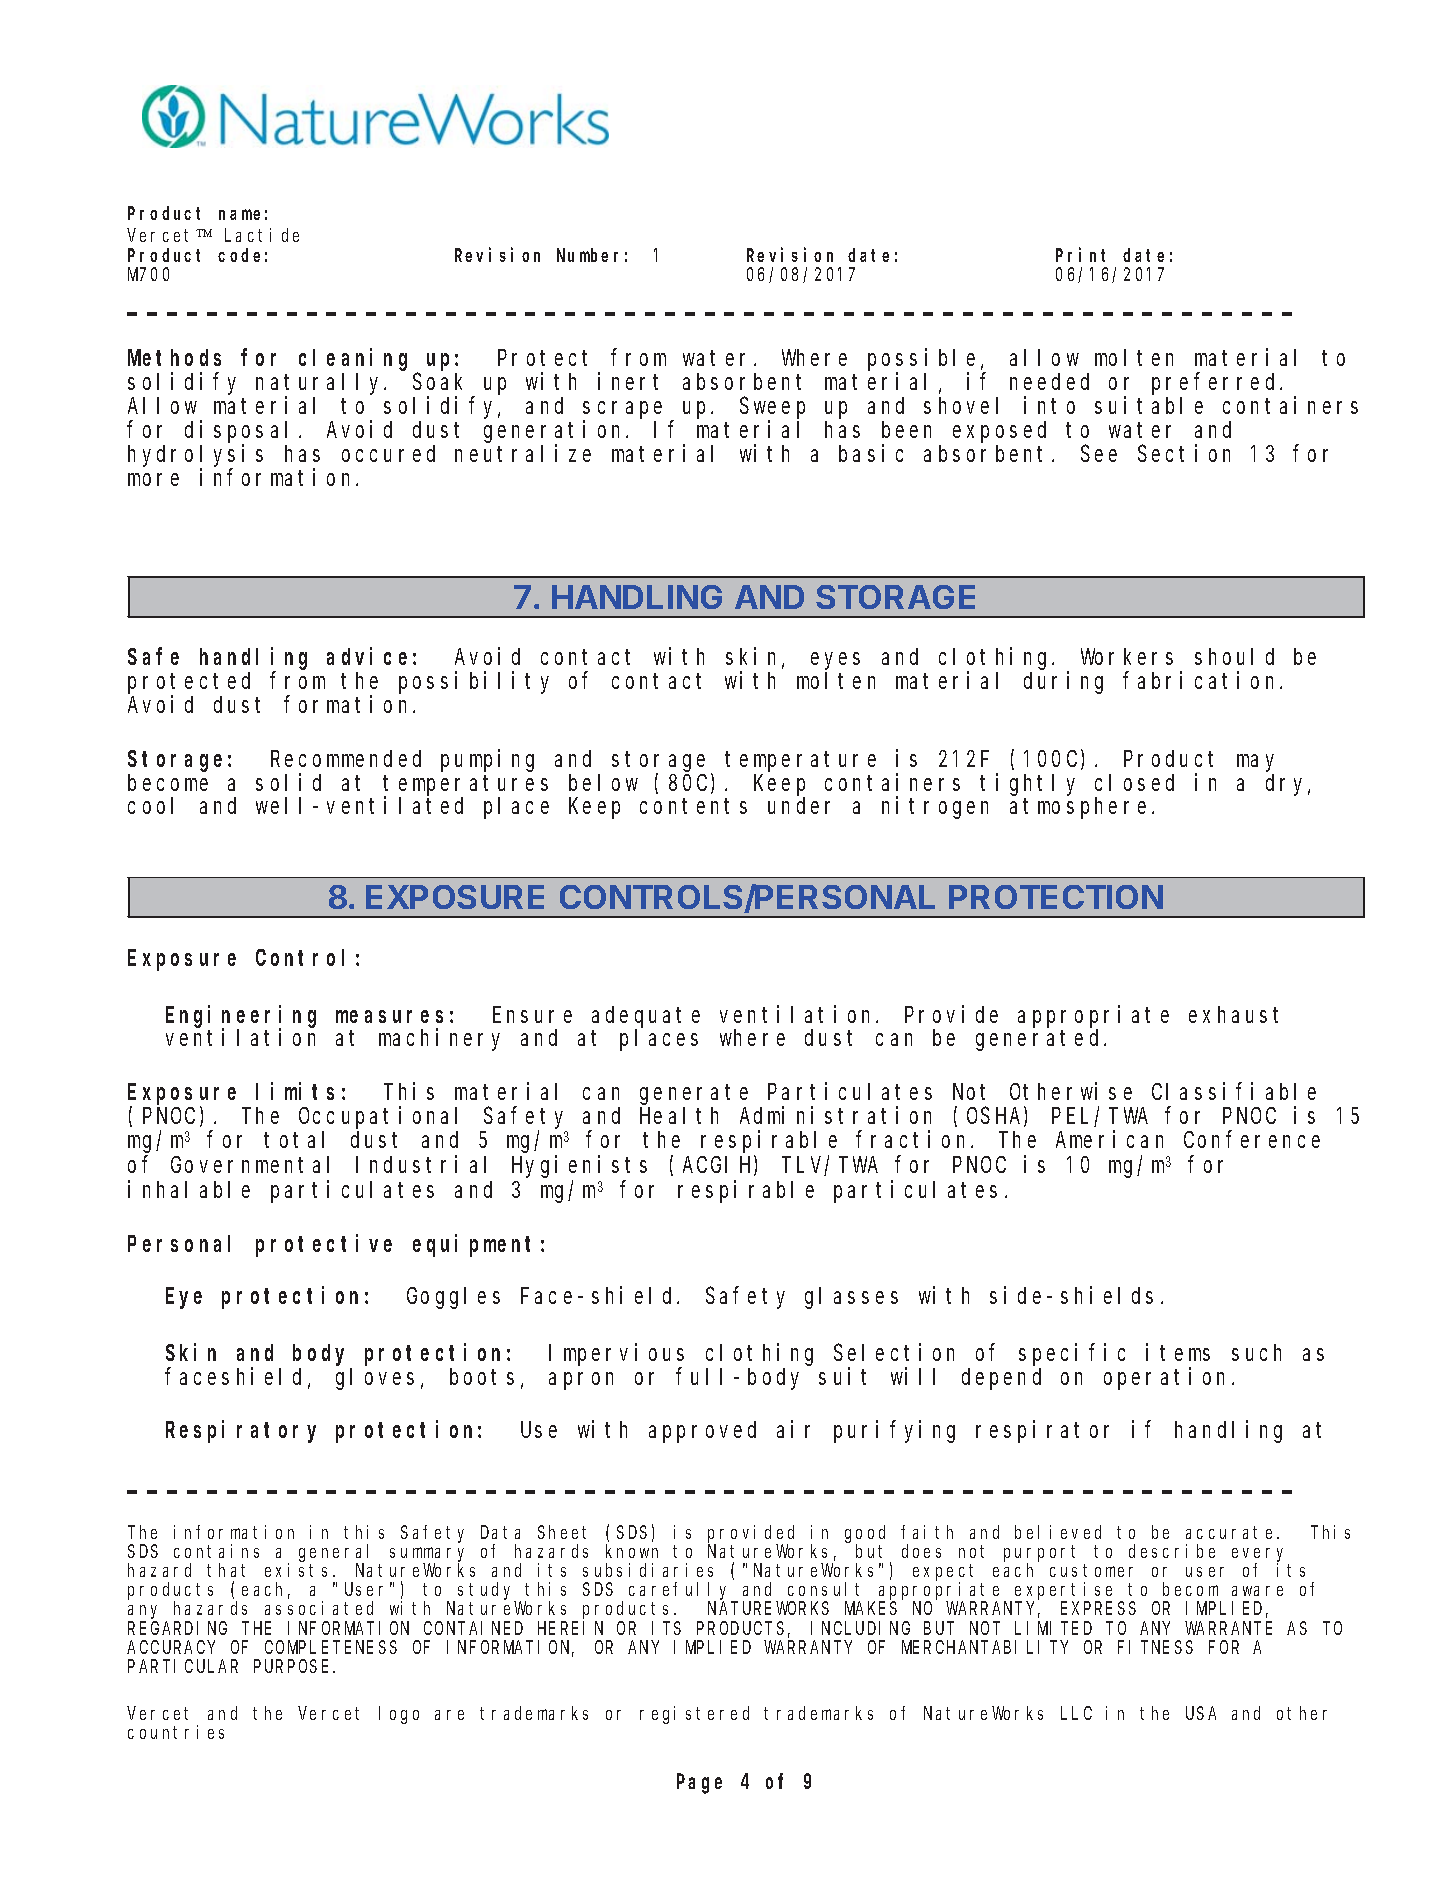 Image resolution: width=1452 pixels, height=1879 pixels. Describe the element at coordinates (474, 683) in the screenshot. I see `possibility` at that location.
